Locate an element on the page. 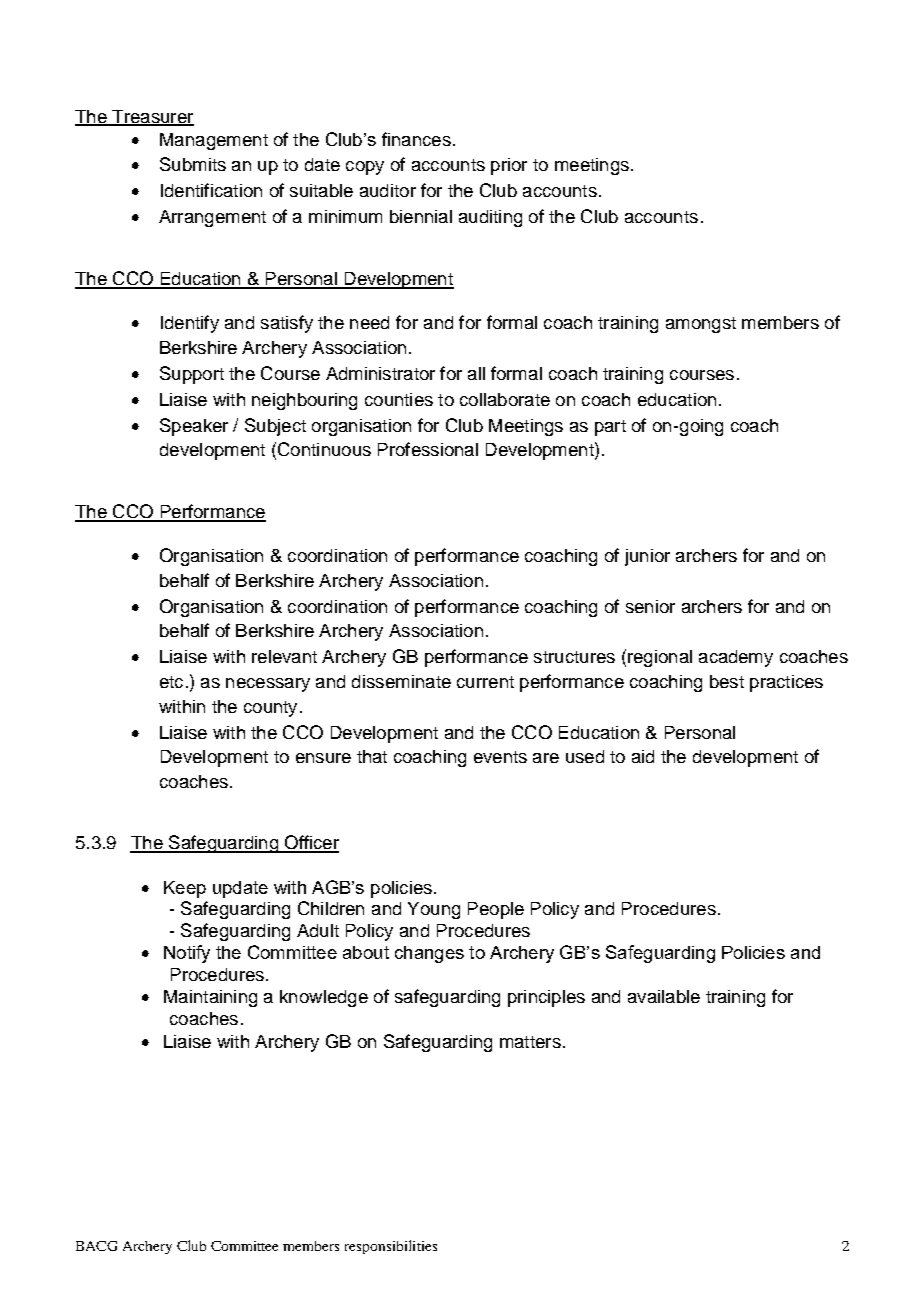 This page has height=1309, width=924. part is located at coordinates (610, 428).
